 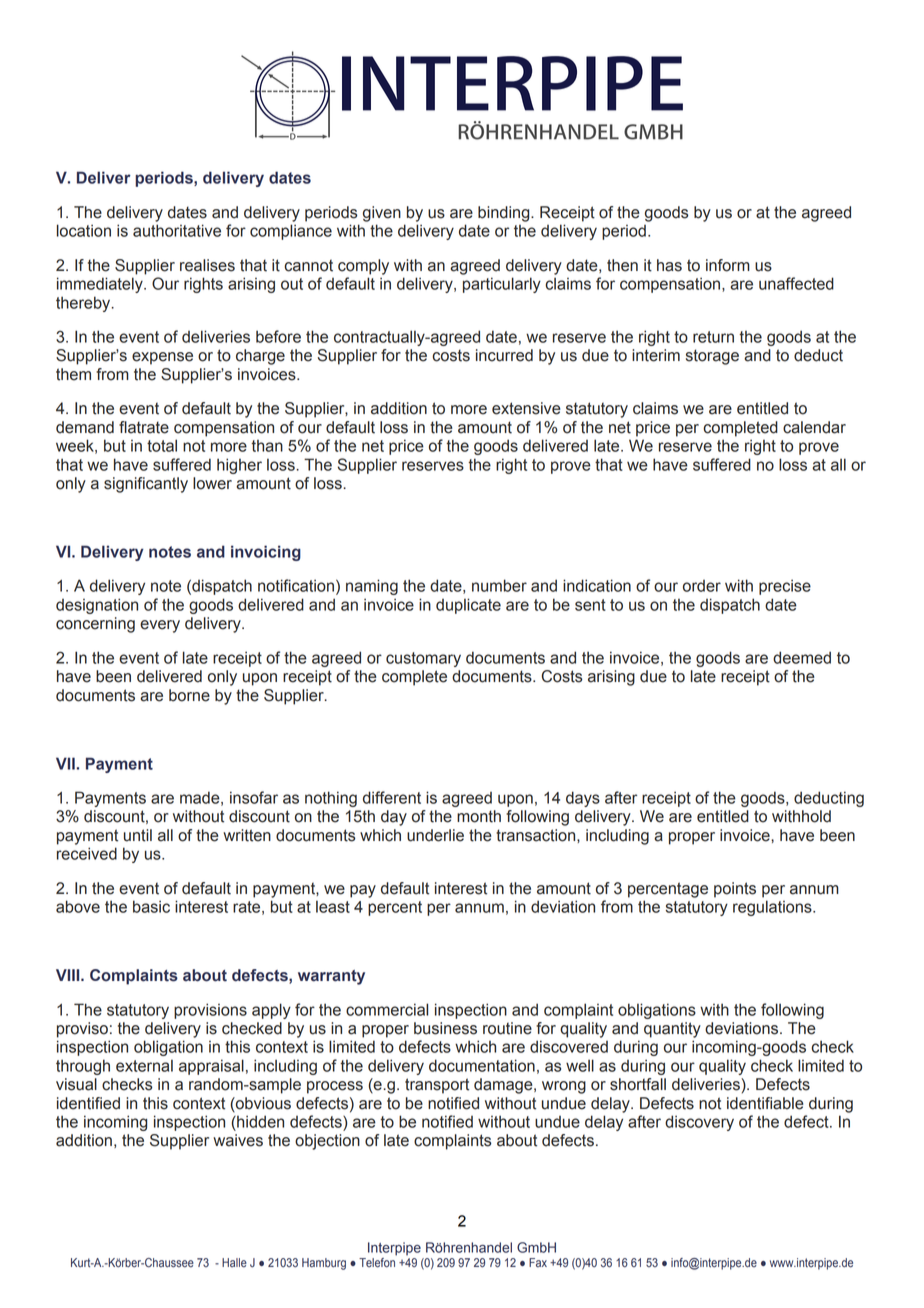 I want to click on deemed, so click(x=802, y=657).
